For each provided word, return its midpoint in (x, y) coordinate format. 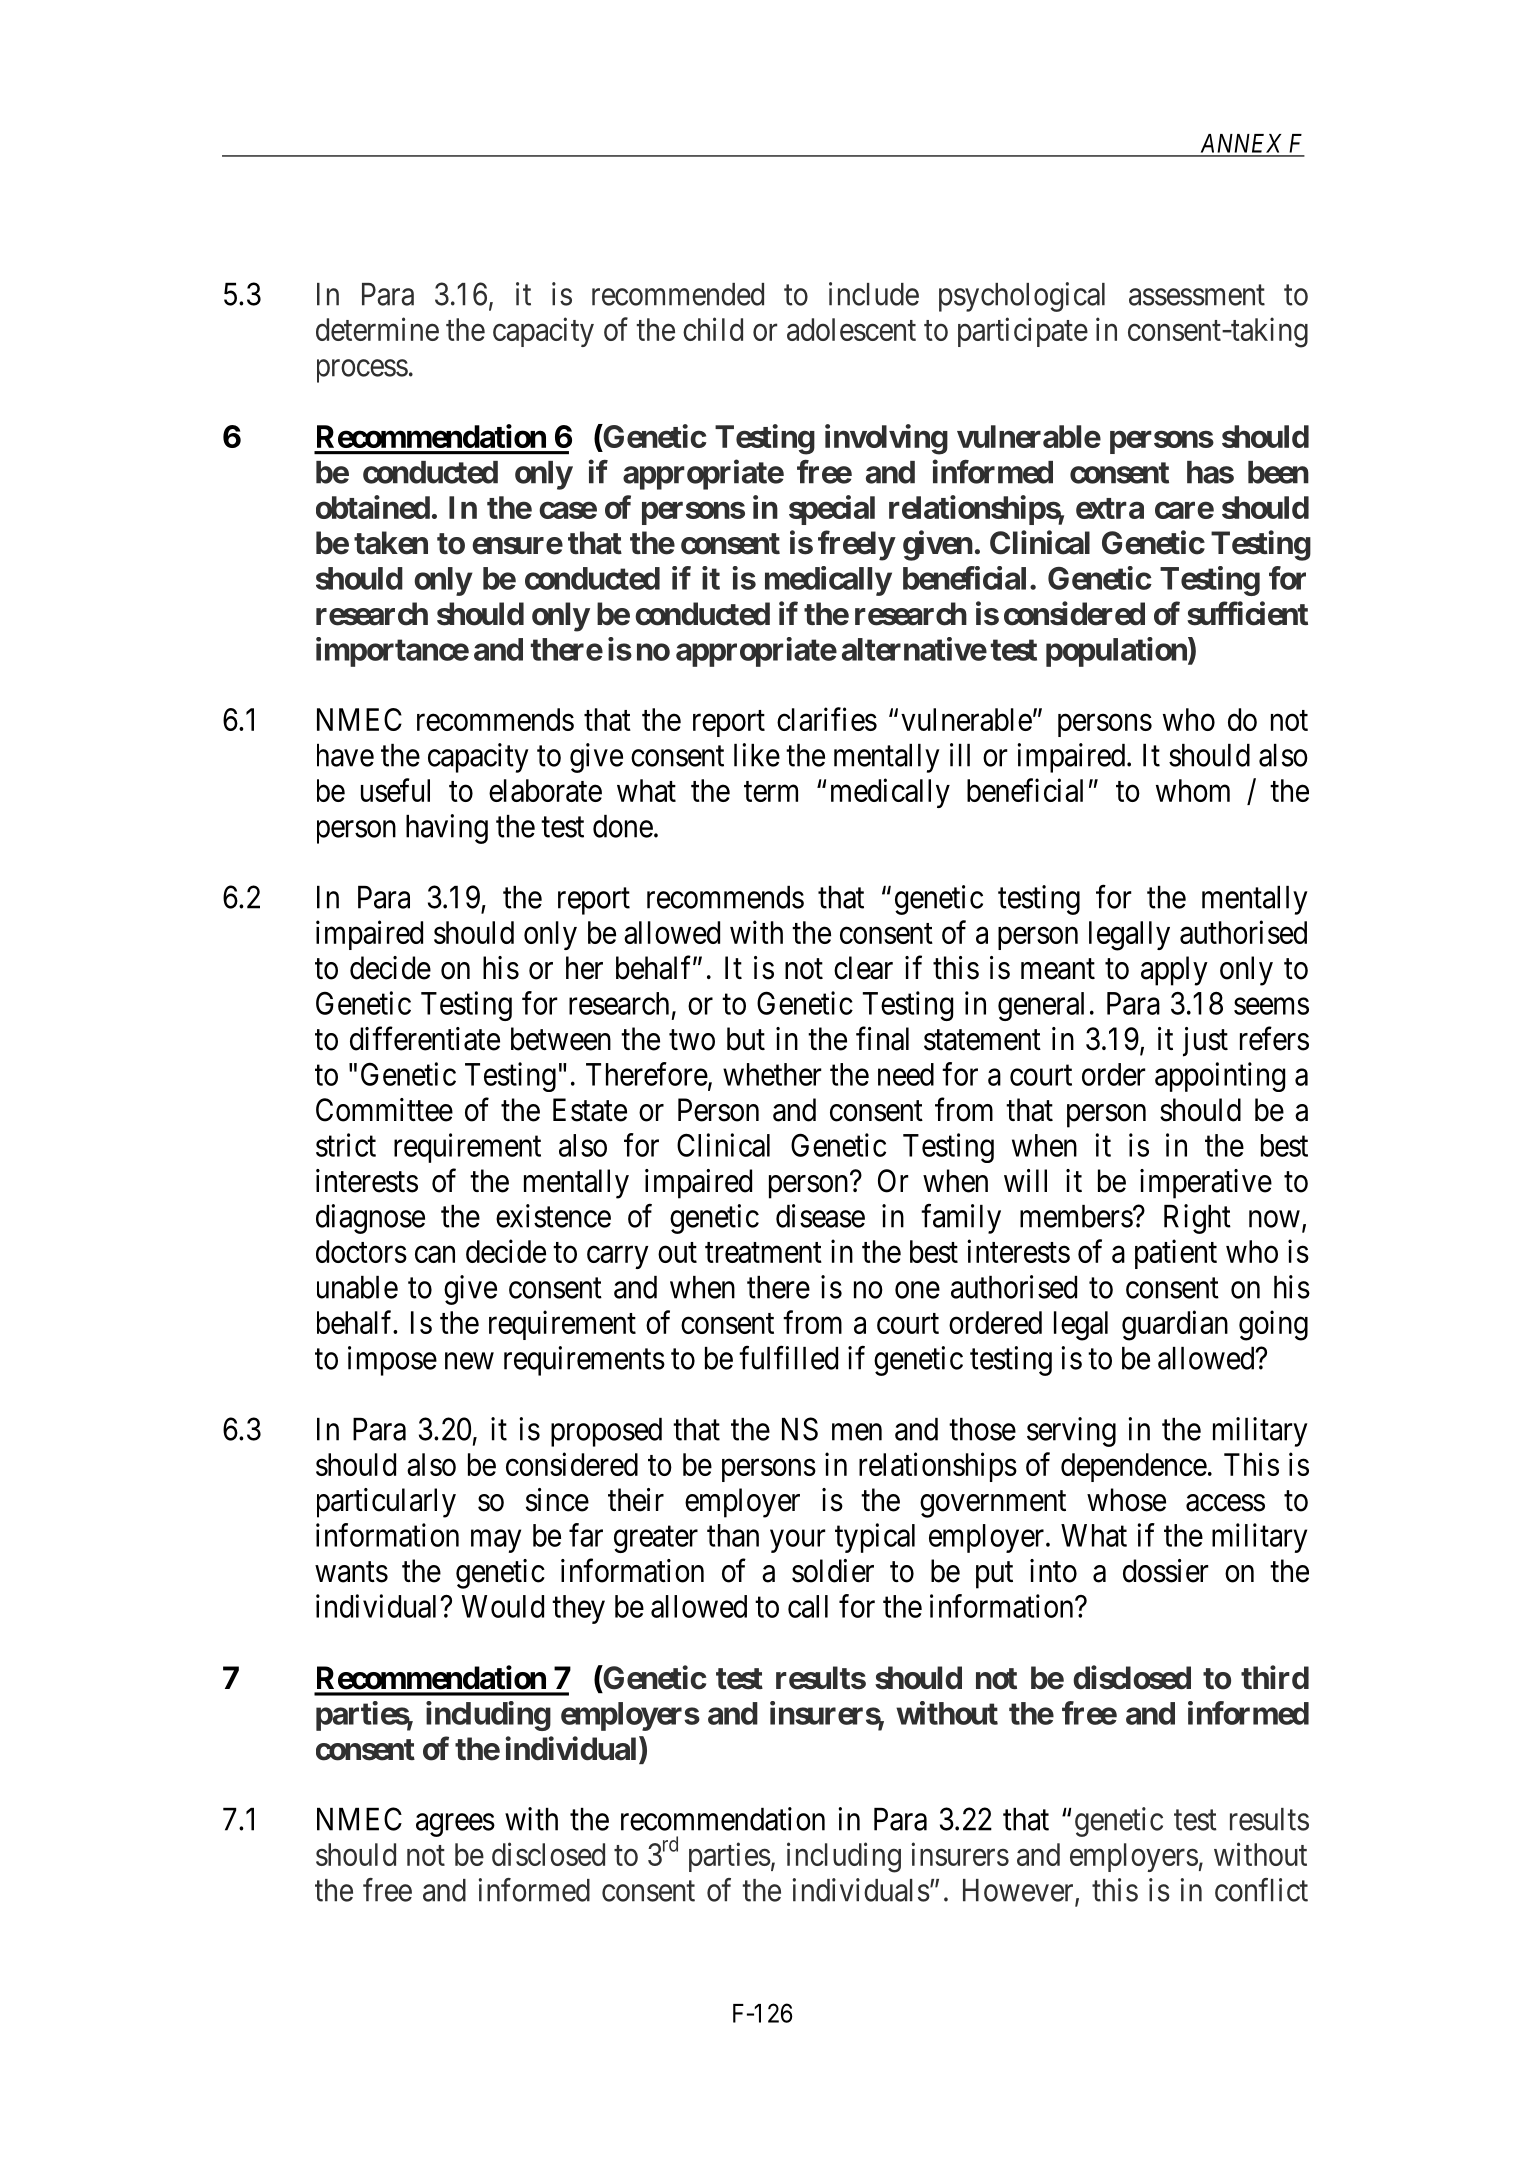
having (447, 829)
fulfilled (788, 1358)
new (469, 1361)
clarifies (827, 719)
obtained (373, 507)
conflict (1261, 1890)
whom (1193, 790)
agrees (455, 1825)
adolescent (851, 329)
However (1019, 1891)
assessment (1197, 295)
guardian (1175, 1325)
